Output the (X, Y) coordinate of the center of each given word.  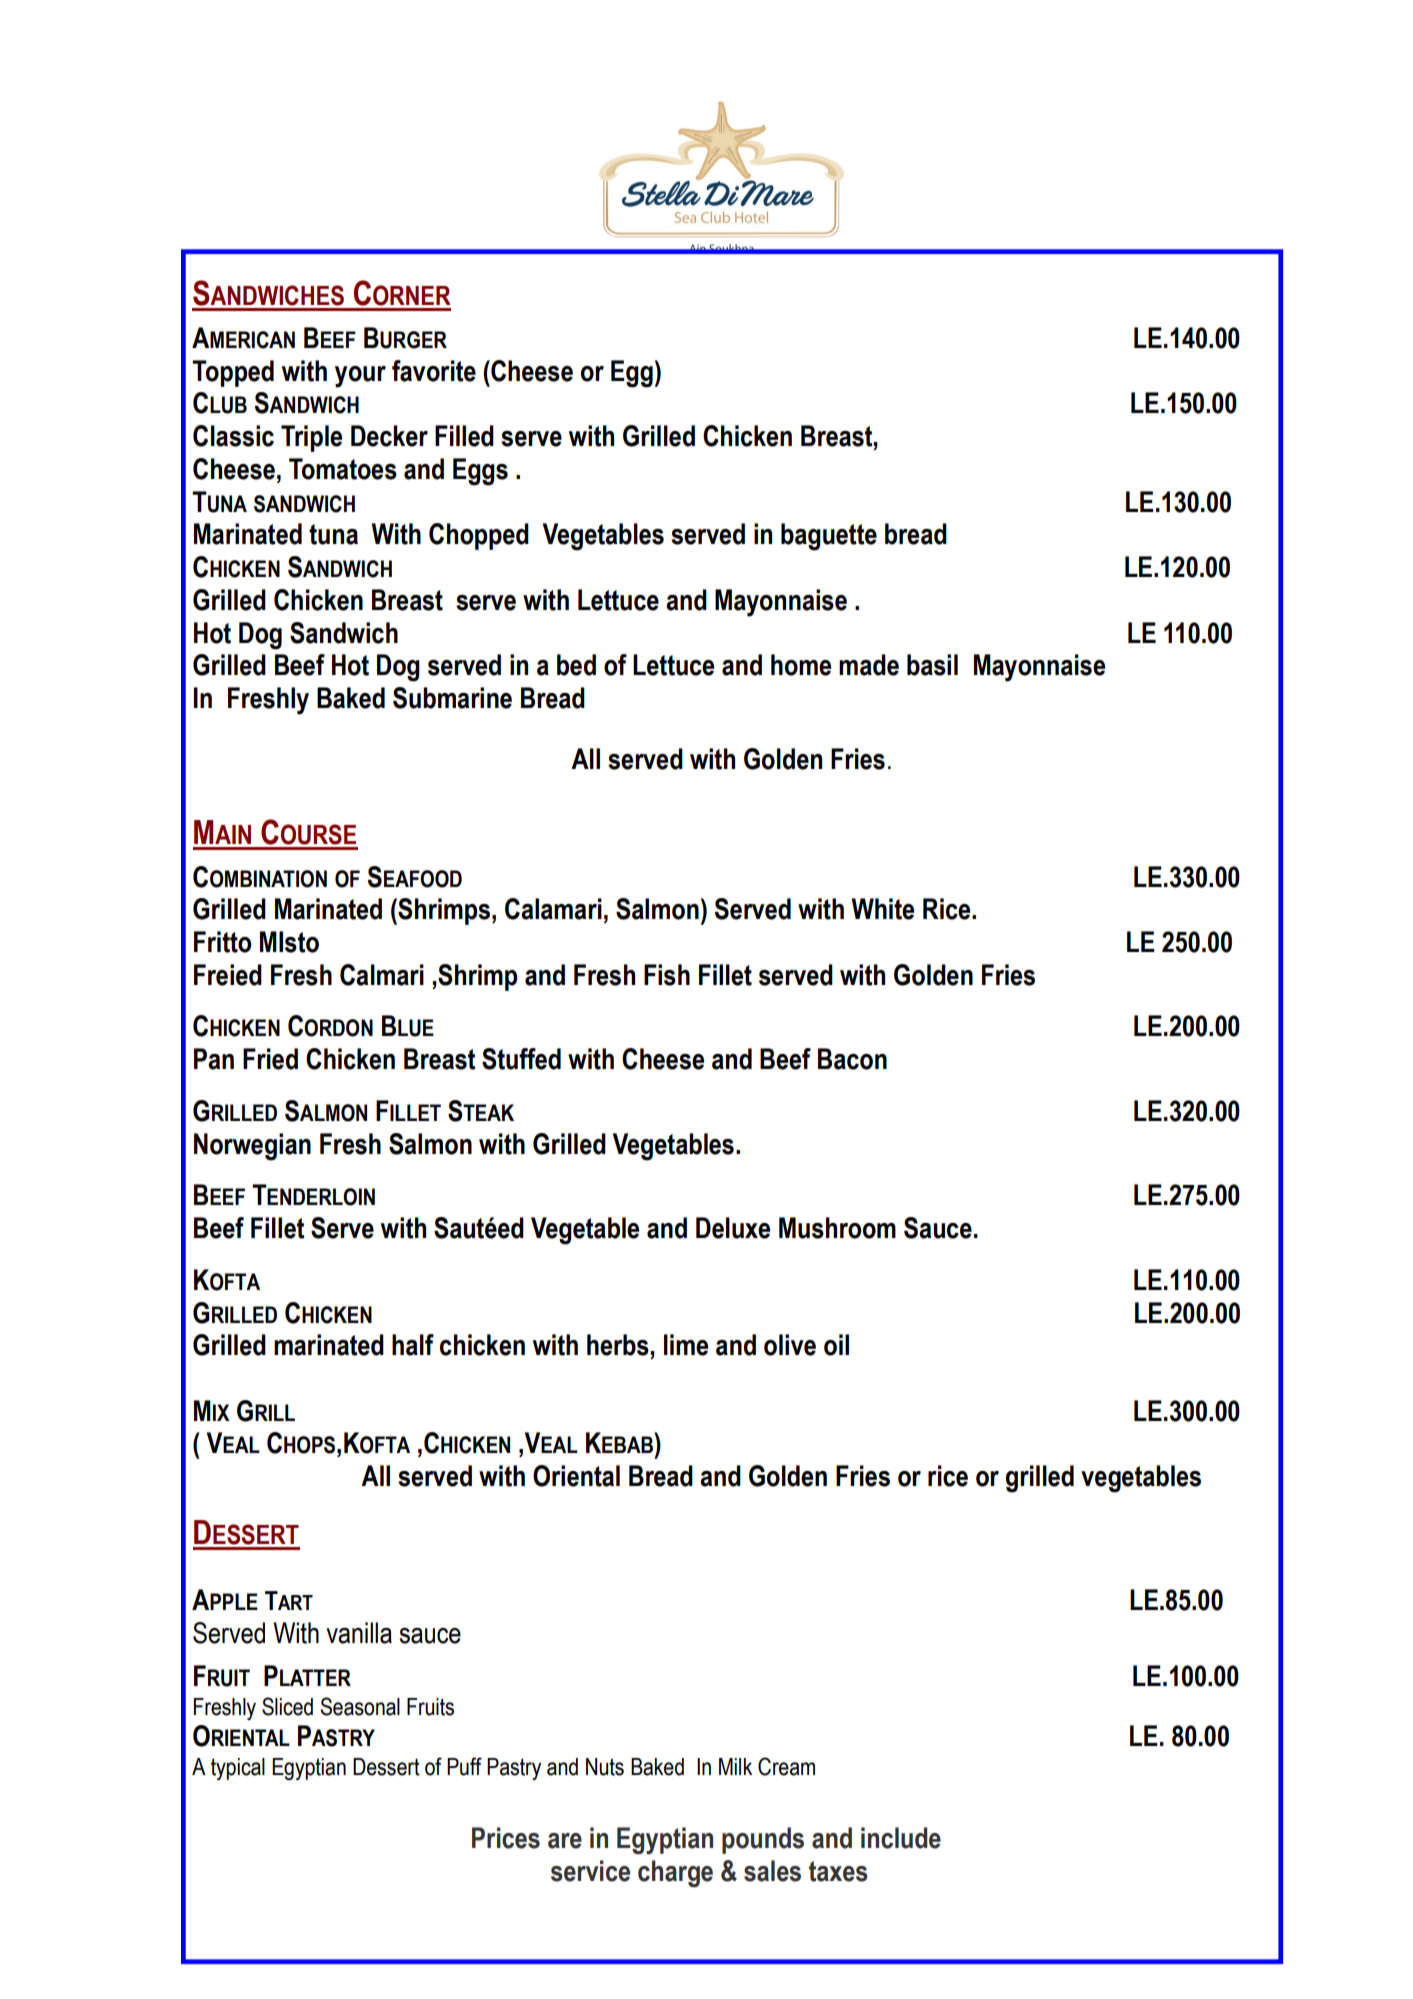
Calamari (553, 909)
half (413, 1345)
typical (238, 1769)
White (882, 909)
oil (836, 1345)
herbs (618, 1345)
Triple (311, 438)
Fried (270, 1059)
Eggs (480, 472)
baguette (829, 537)
